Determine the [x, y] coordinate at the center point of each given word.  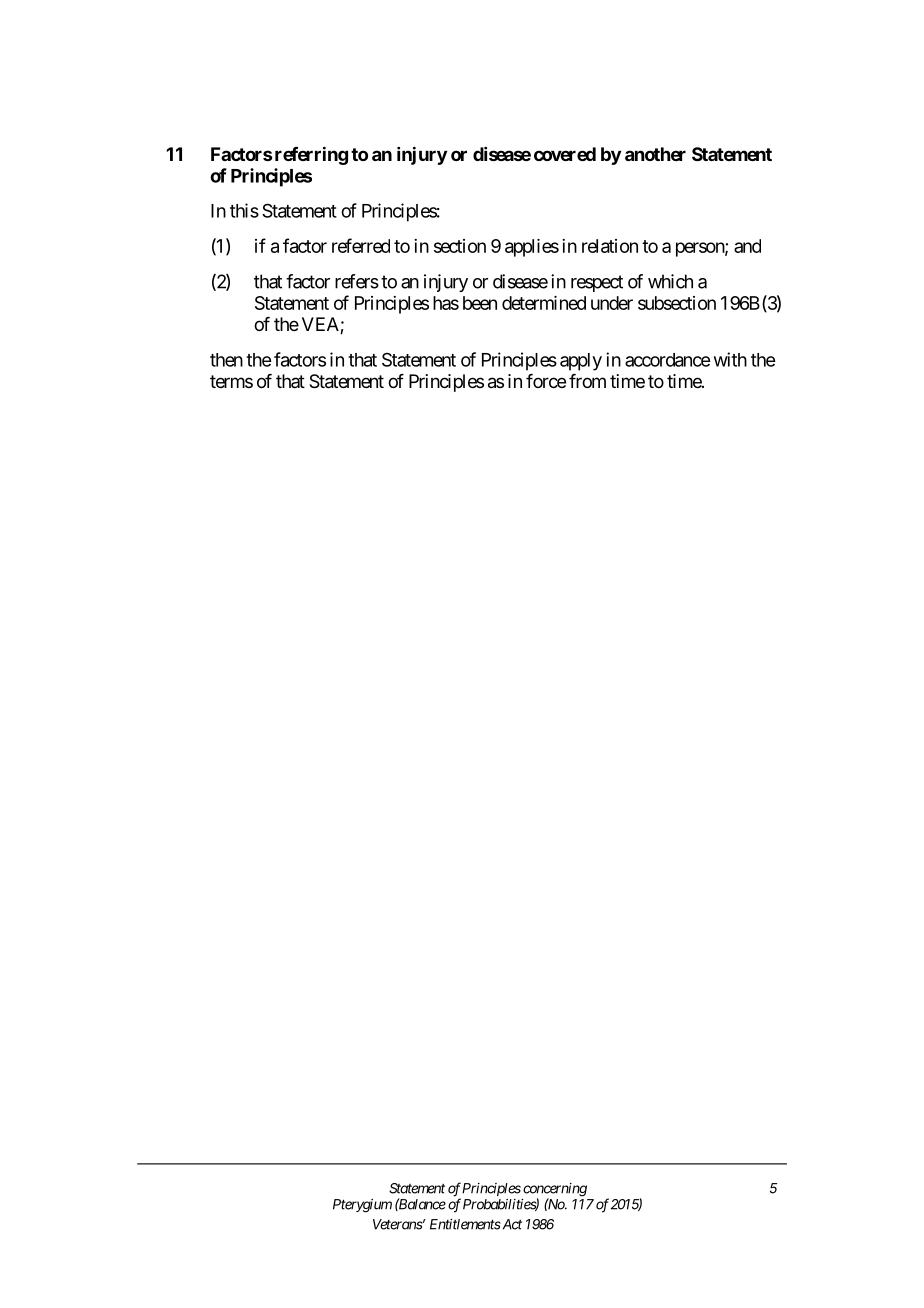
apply [581, 362]
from [587, 381]
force [546, 381]
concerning [555, 1190]
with [730, 359]
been [480, 303]
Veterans [398, 1224]
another [655, 154]
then [226, 360]
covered [565, 154]
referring [311, 155]
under [612, 303]
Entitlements [465, 1224]
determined [544, 303]
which [670, 281]
